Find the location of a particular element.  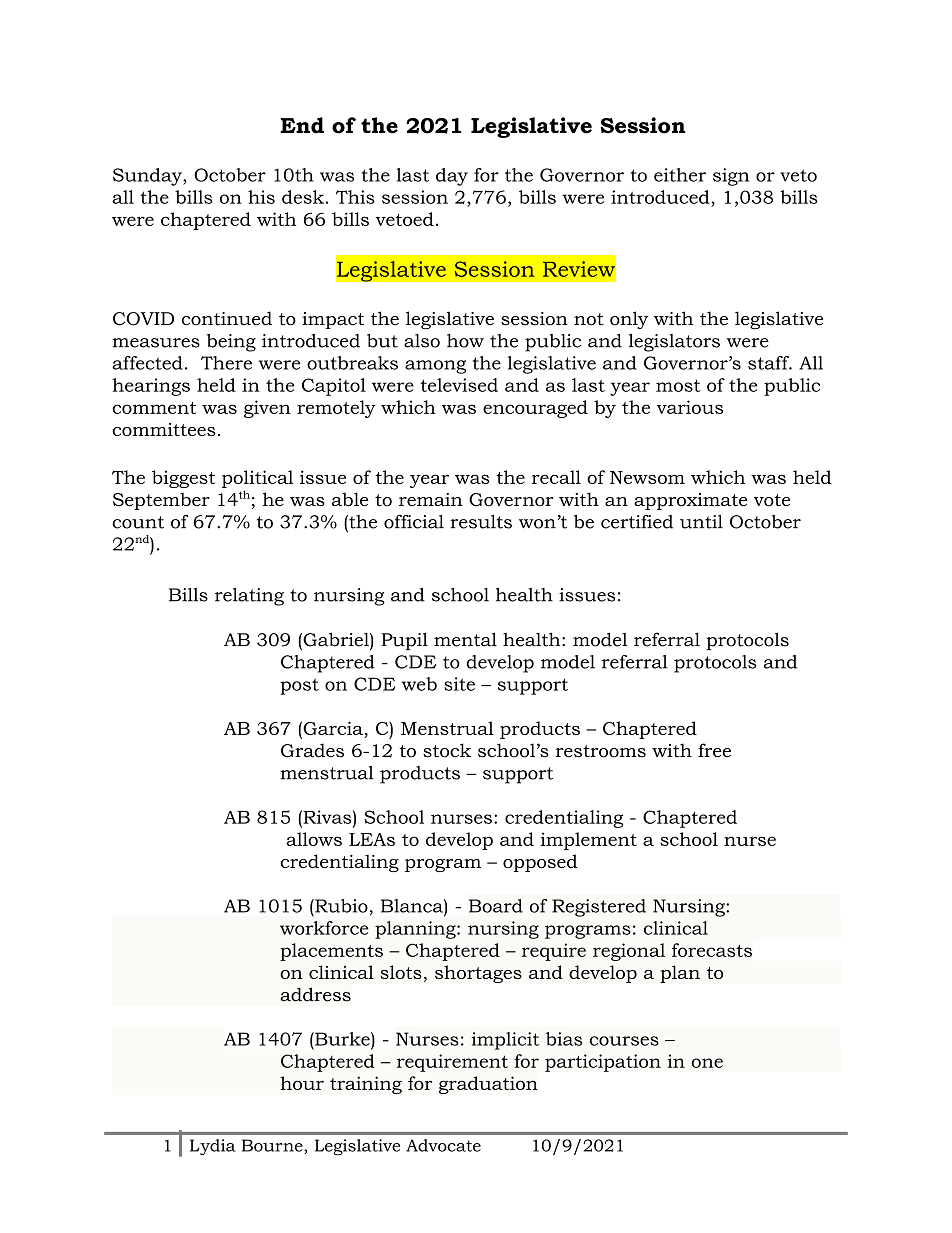

mental is located at coordinates (465, 639).
